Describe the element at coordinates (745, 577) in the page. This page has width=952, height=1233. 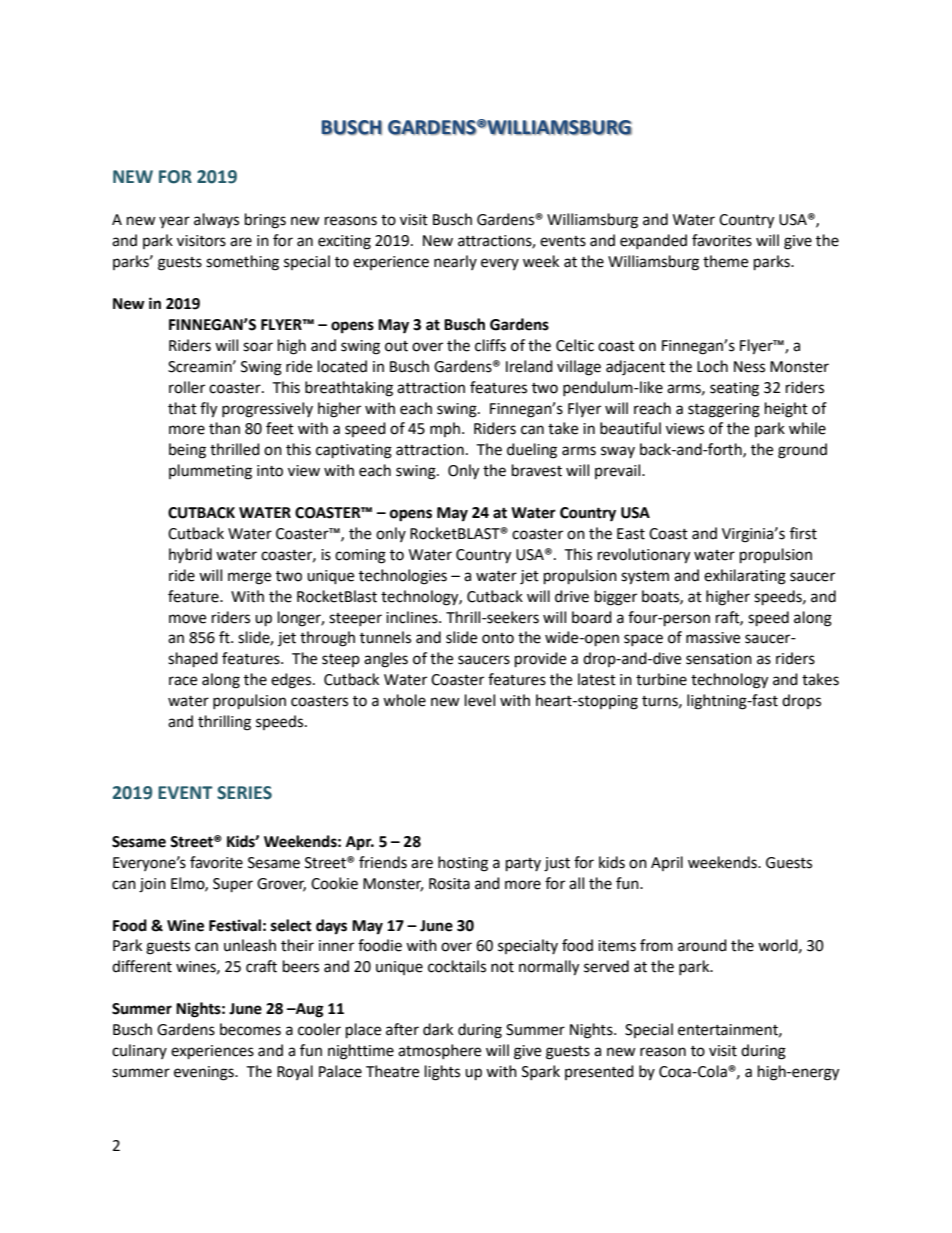
I see `exhilarating` at that location.
